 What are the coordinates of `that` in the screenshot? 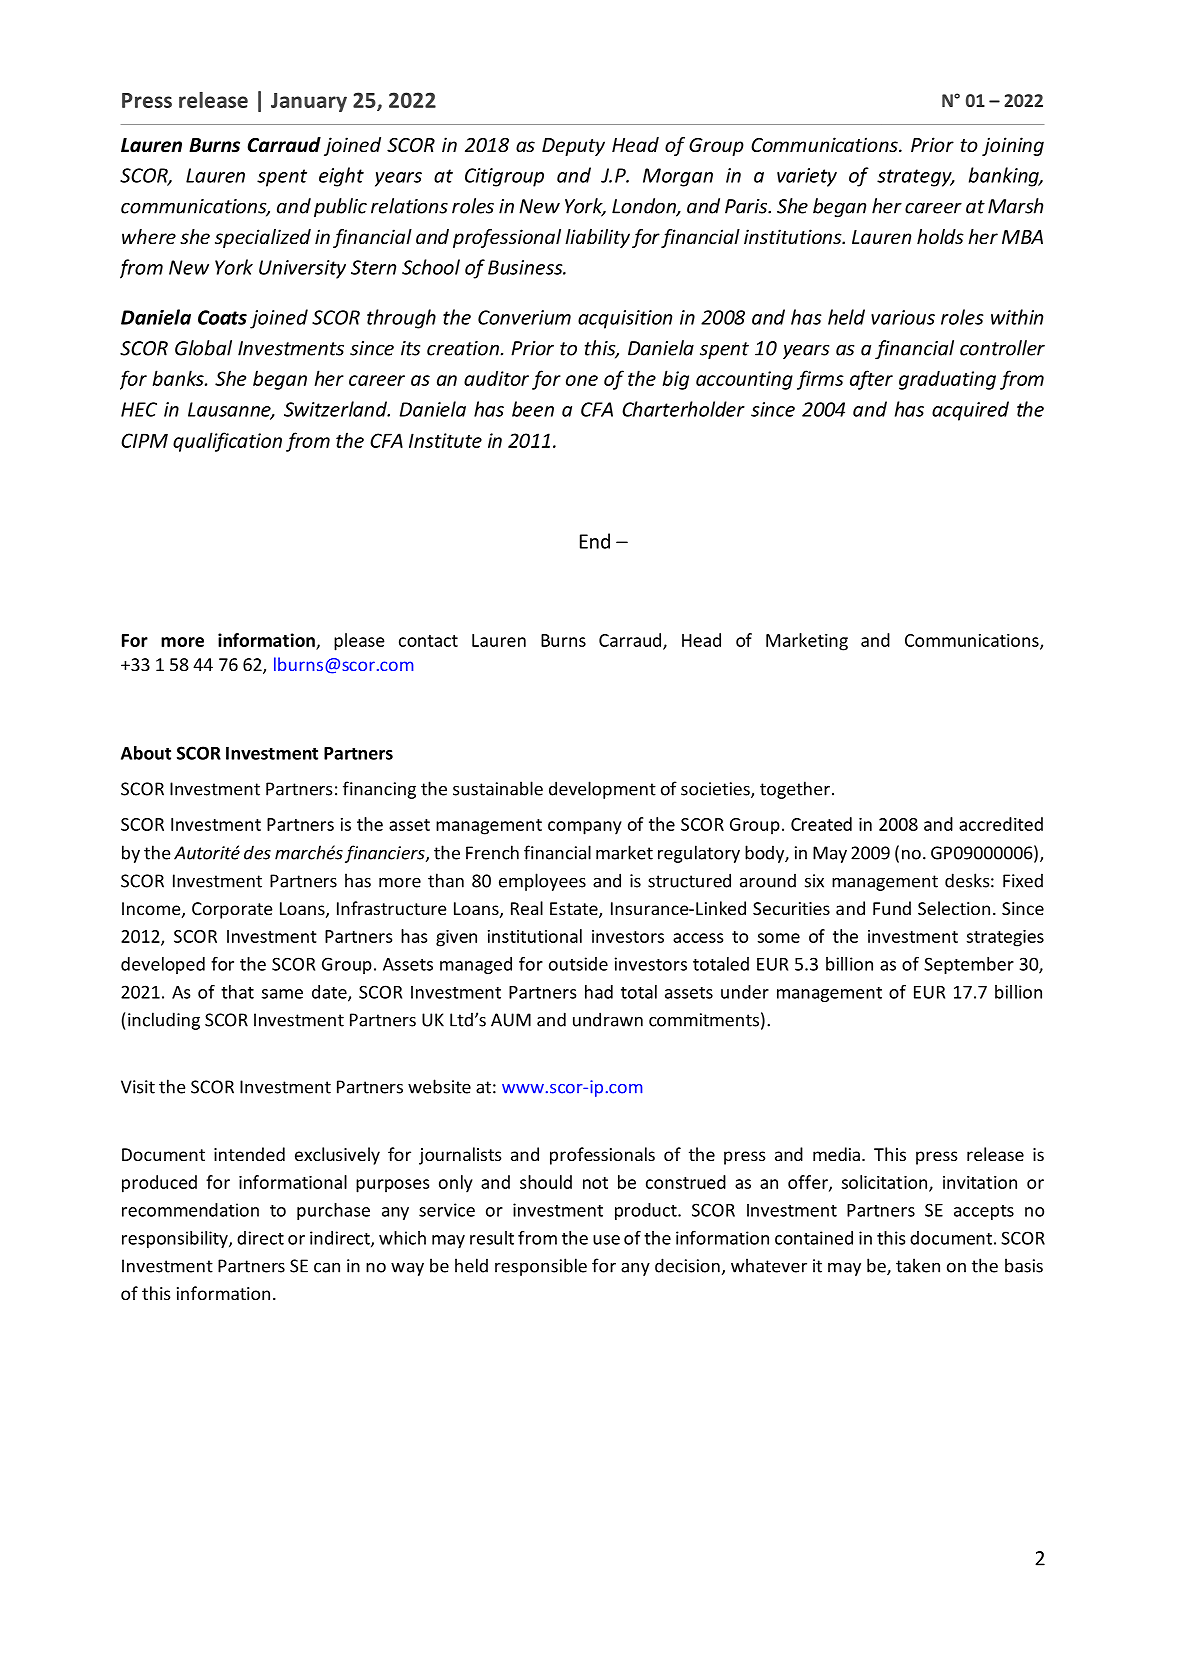 It's located at (237, 992).
